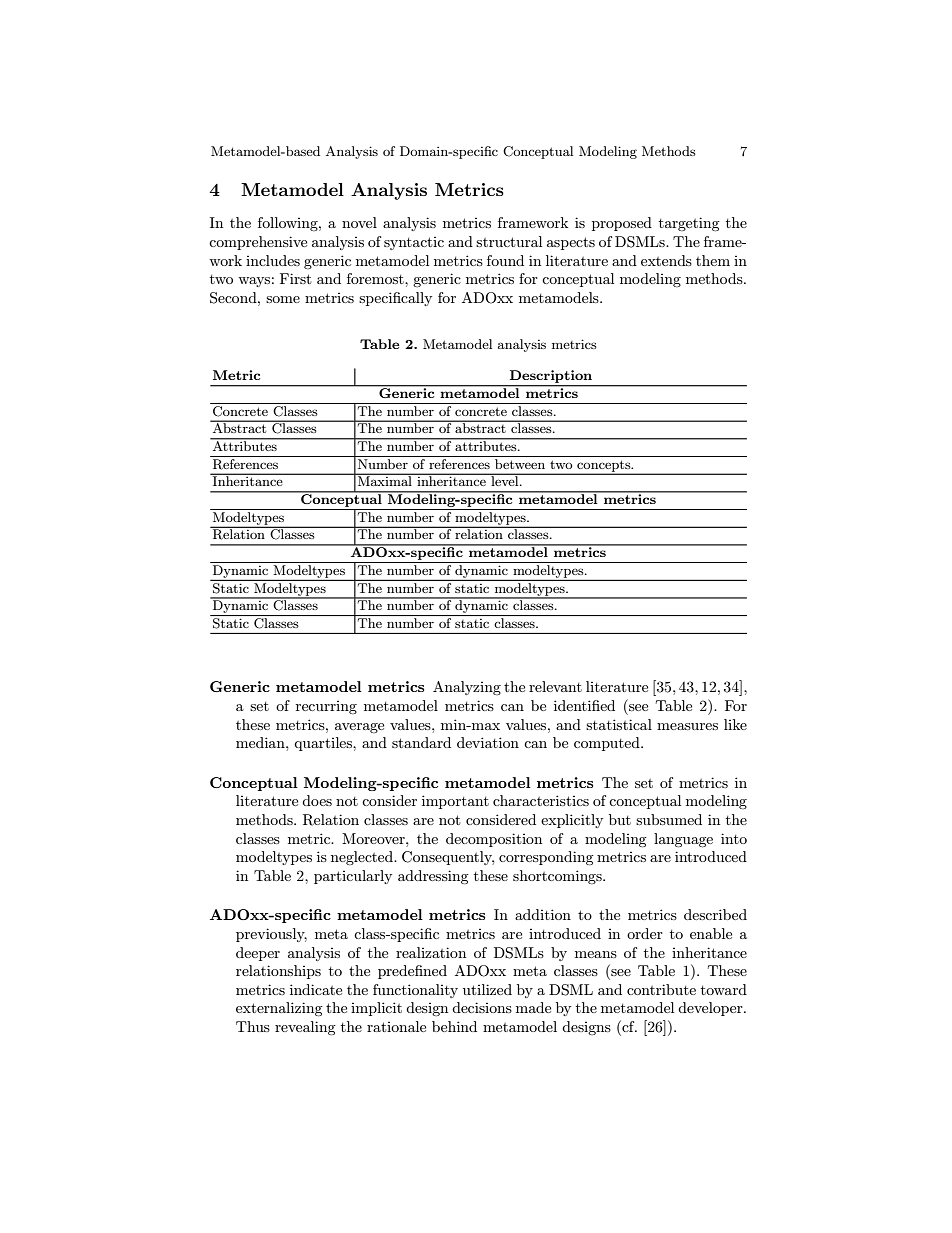 The height and width of the page is (1233, 952). I want to click on contribute, so click(661, 989).
